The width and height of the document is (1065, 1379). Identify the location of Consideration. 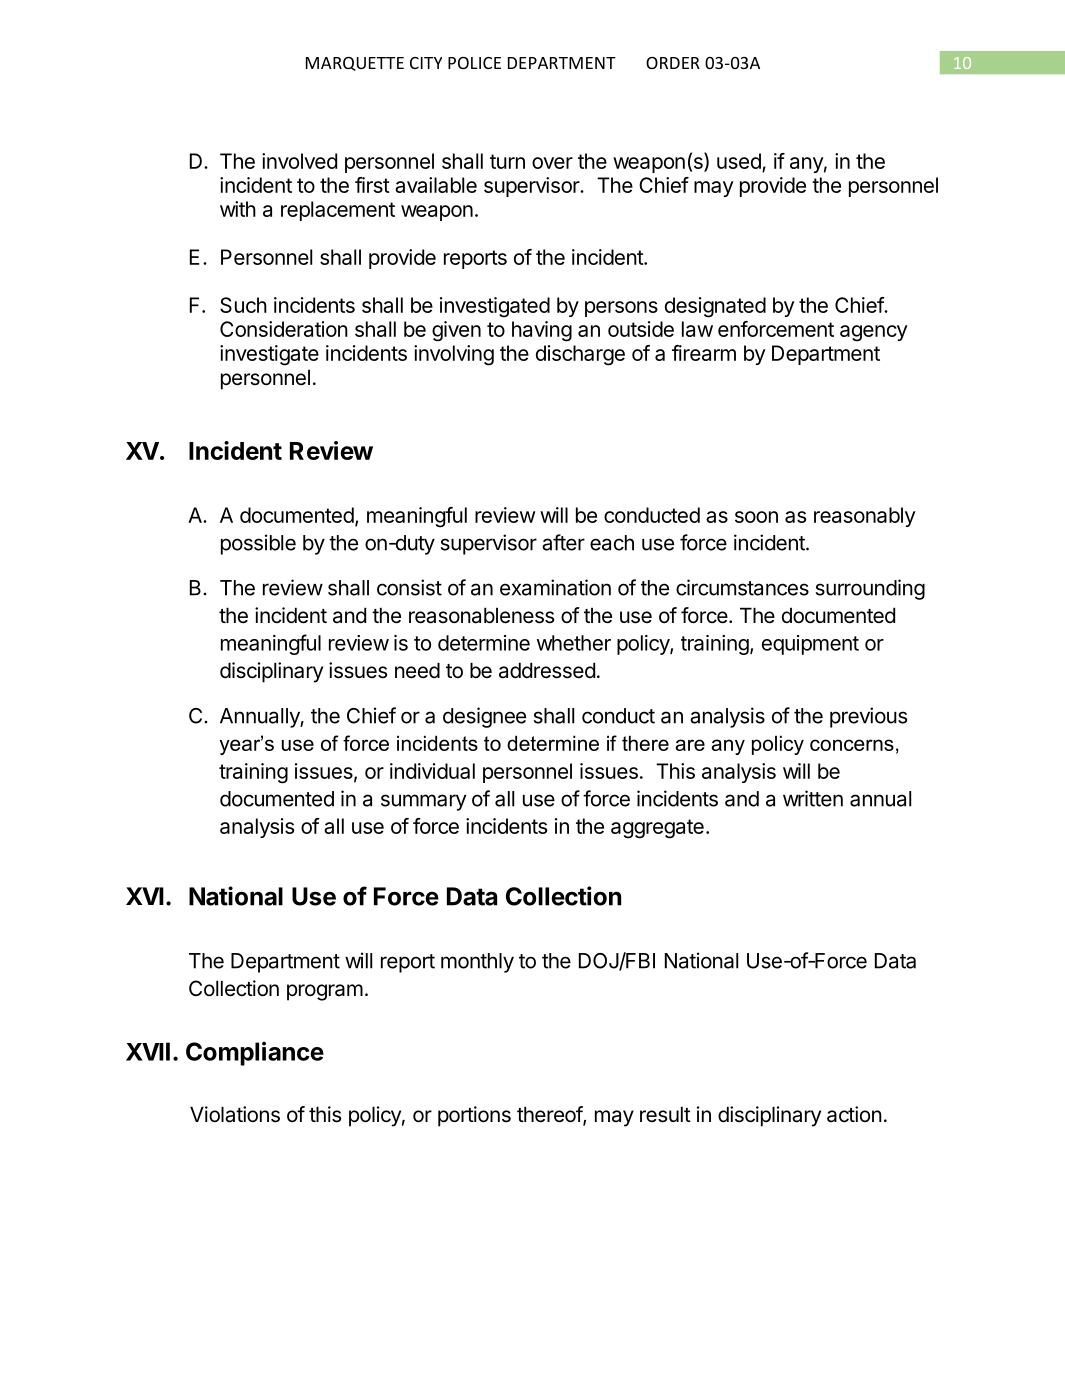
(284, 329).
